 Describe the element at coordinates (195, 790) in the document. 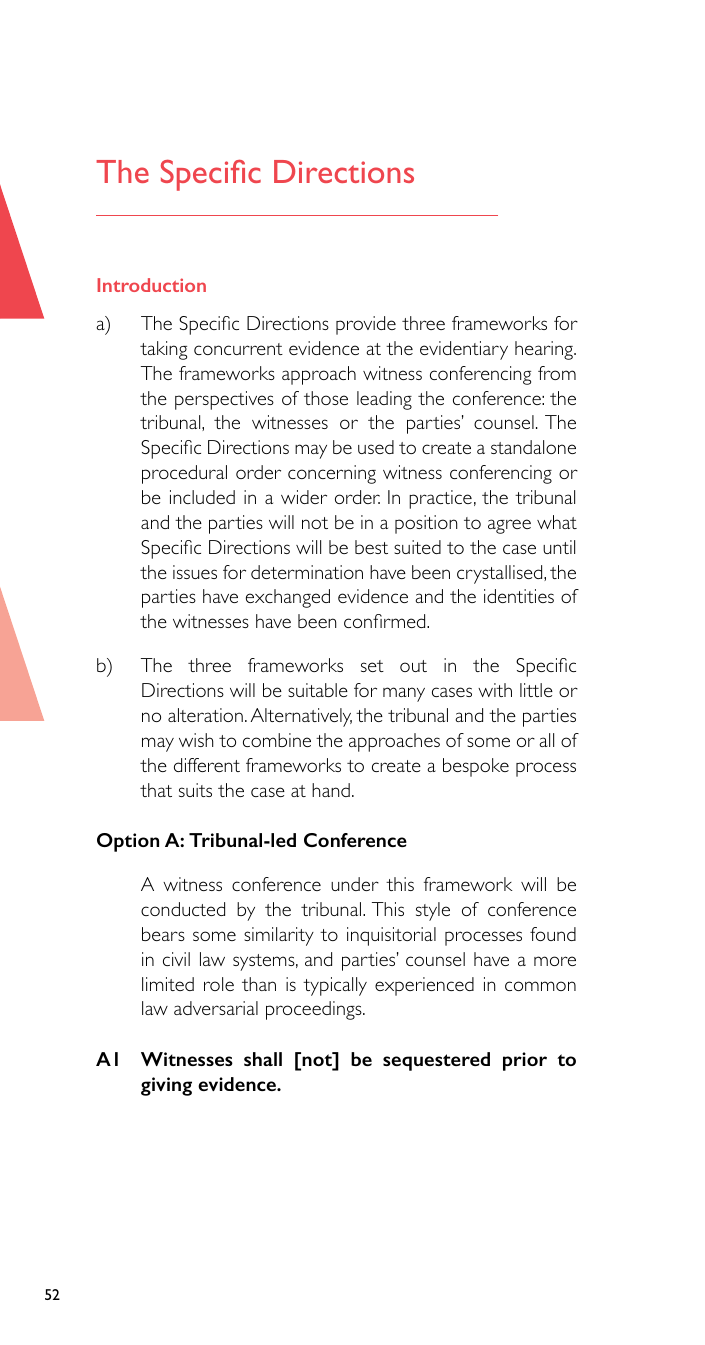

I see `suits` at that location.
